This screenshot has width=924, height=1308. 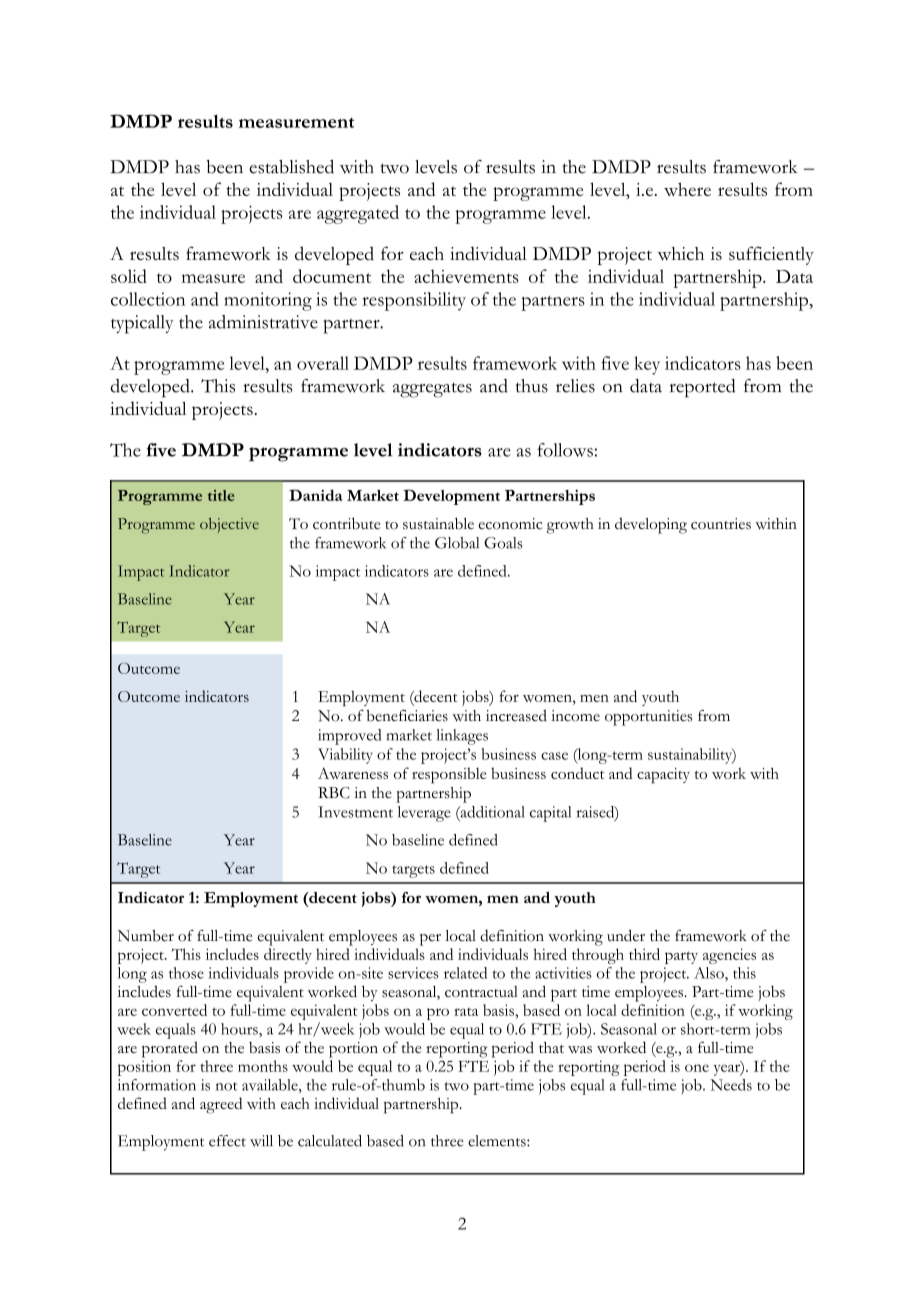 What do you see at coordinates (451, 497) in the screenshot?
I see `Development` at bounding box center [451, 497].
